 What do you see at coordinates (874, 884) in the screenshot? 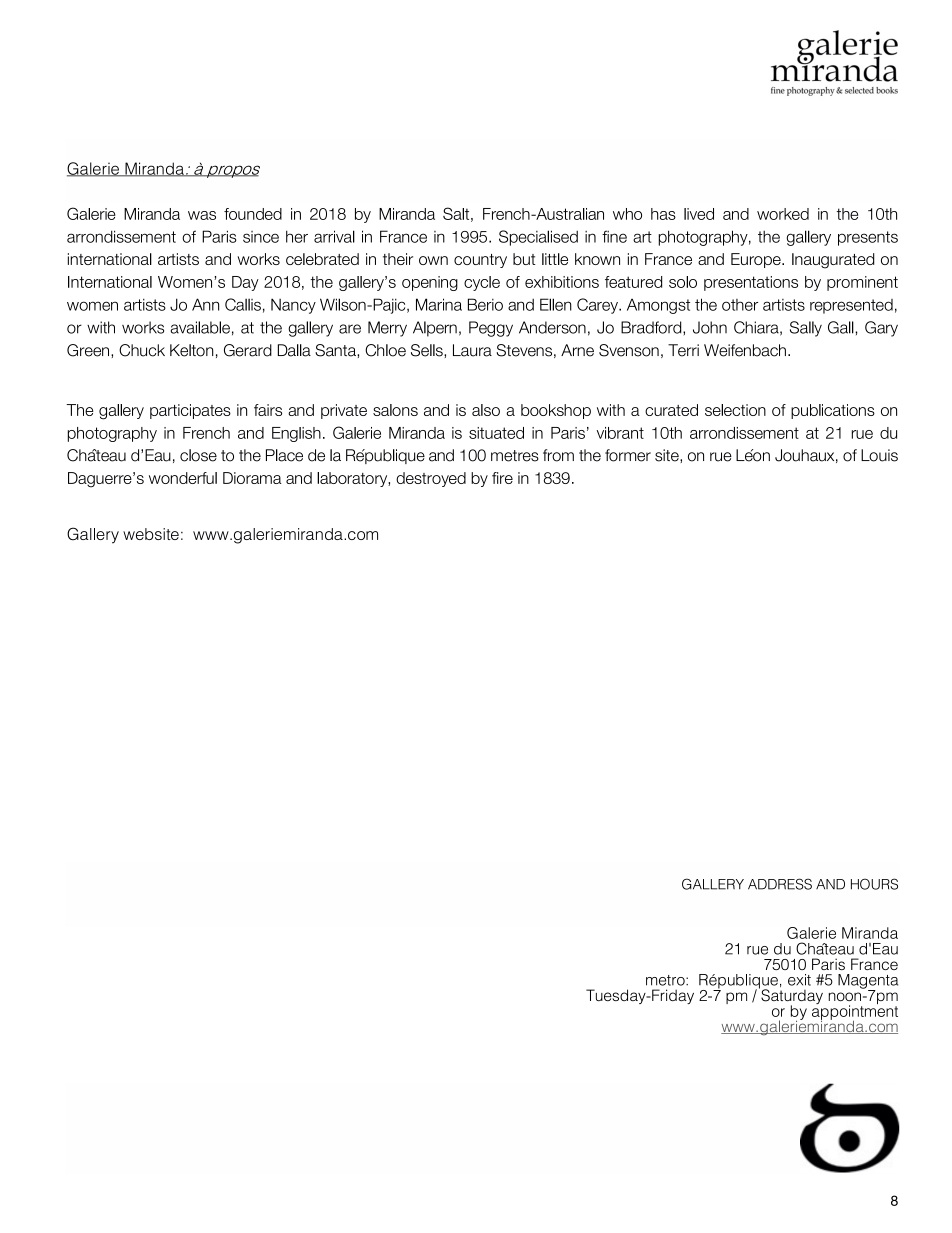
I see `HOURS` at bounding box center [874, 884].
